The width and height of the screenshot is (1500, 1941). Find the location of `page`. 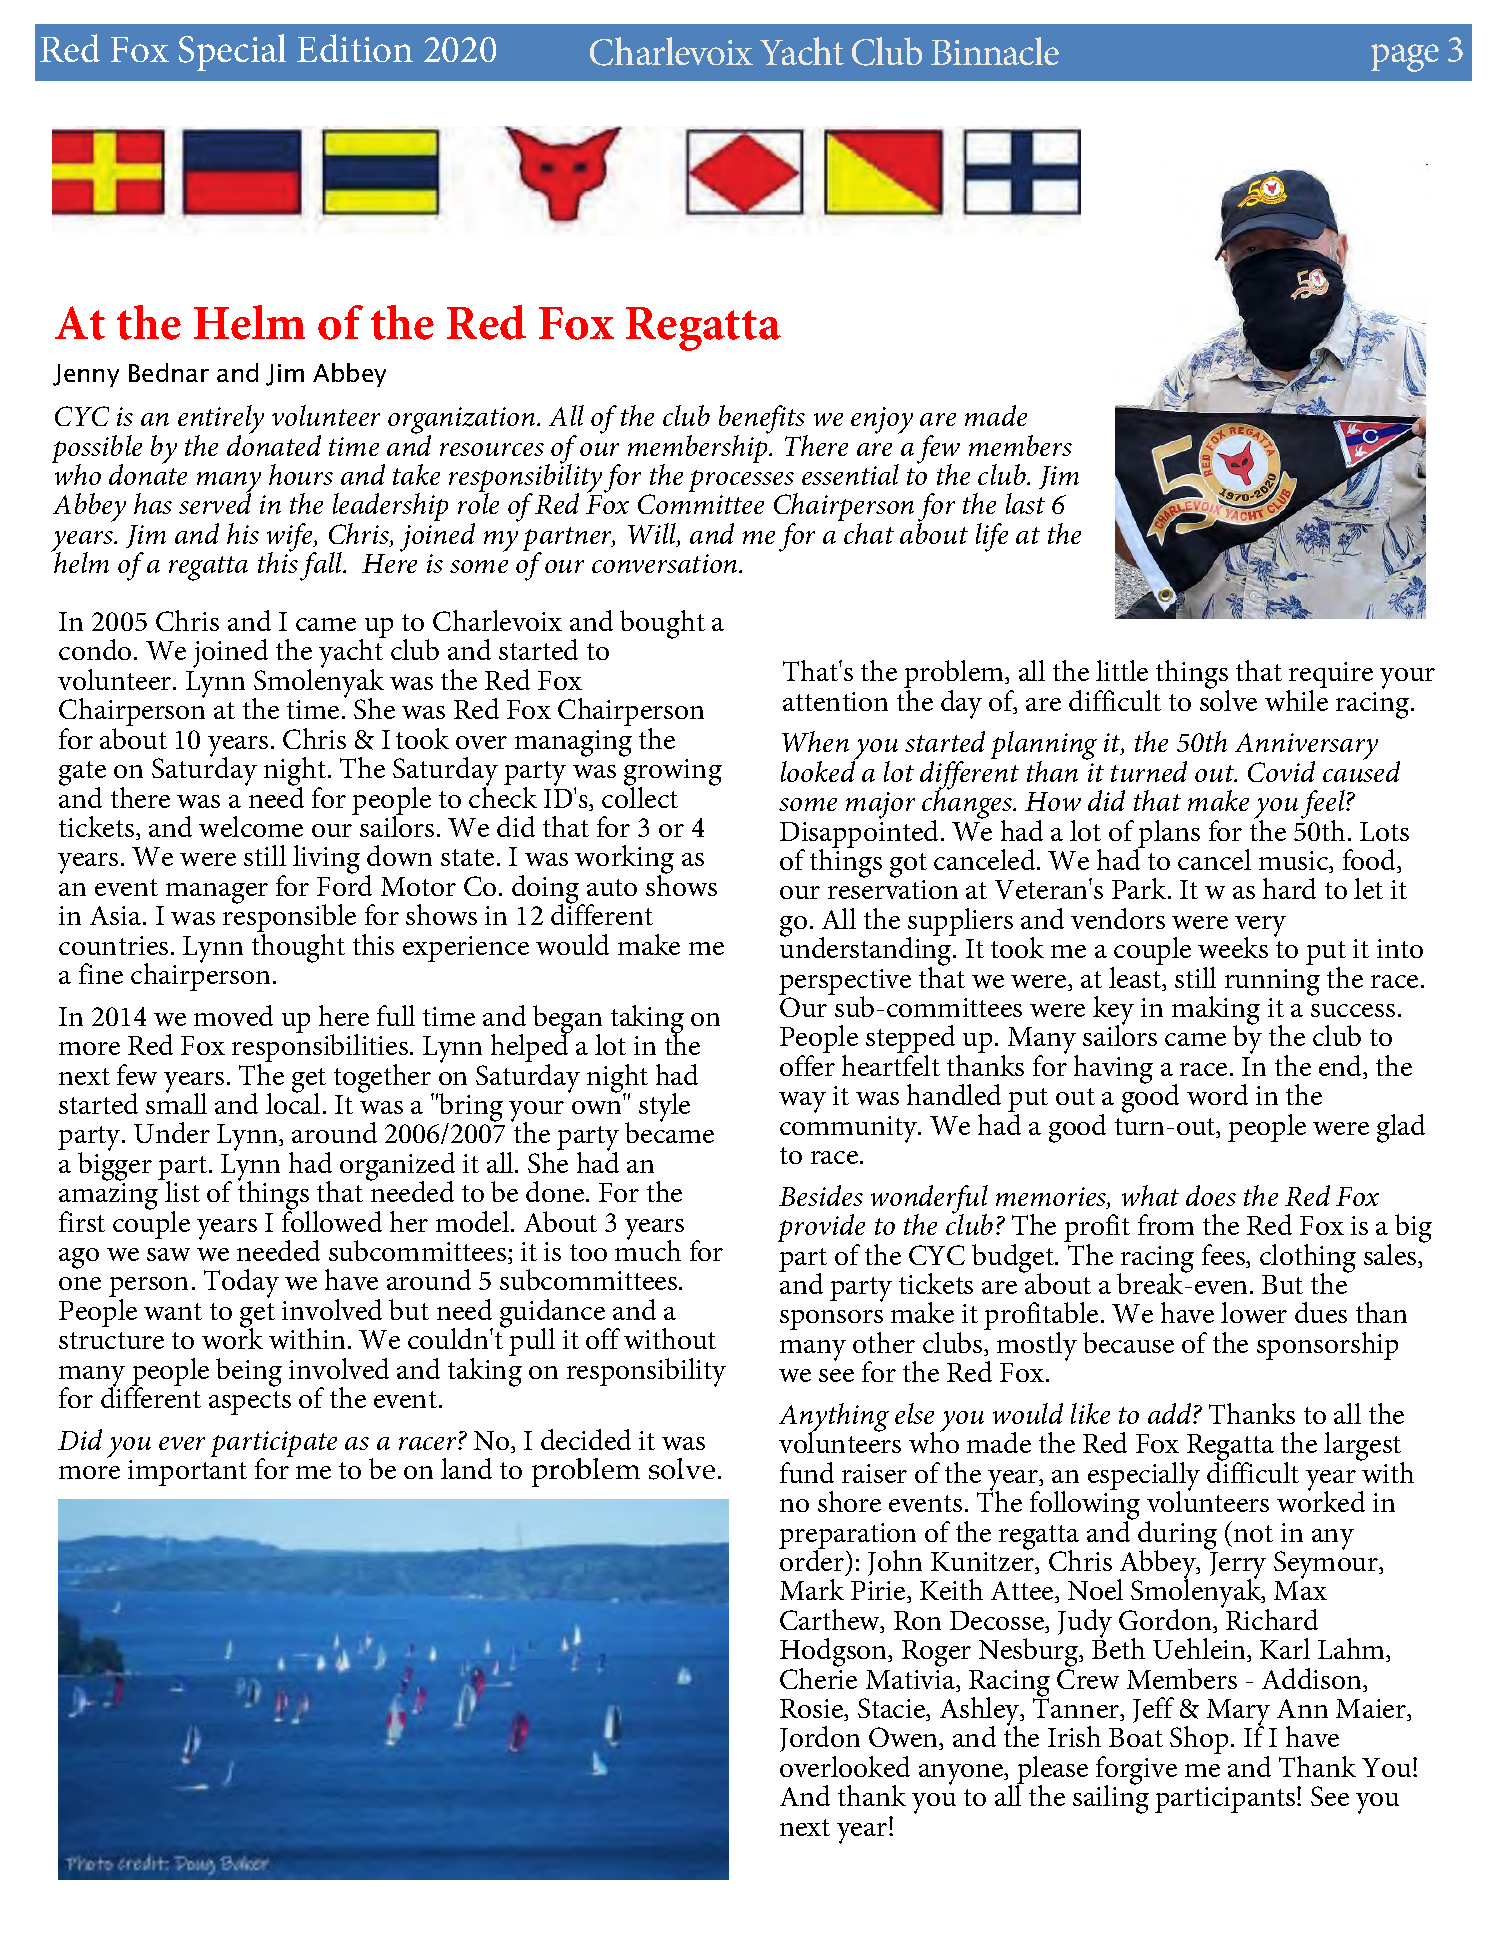

page is located at coordinates (1405, 58).
